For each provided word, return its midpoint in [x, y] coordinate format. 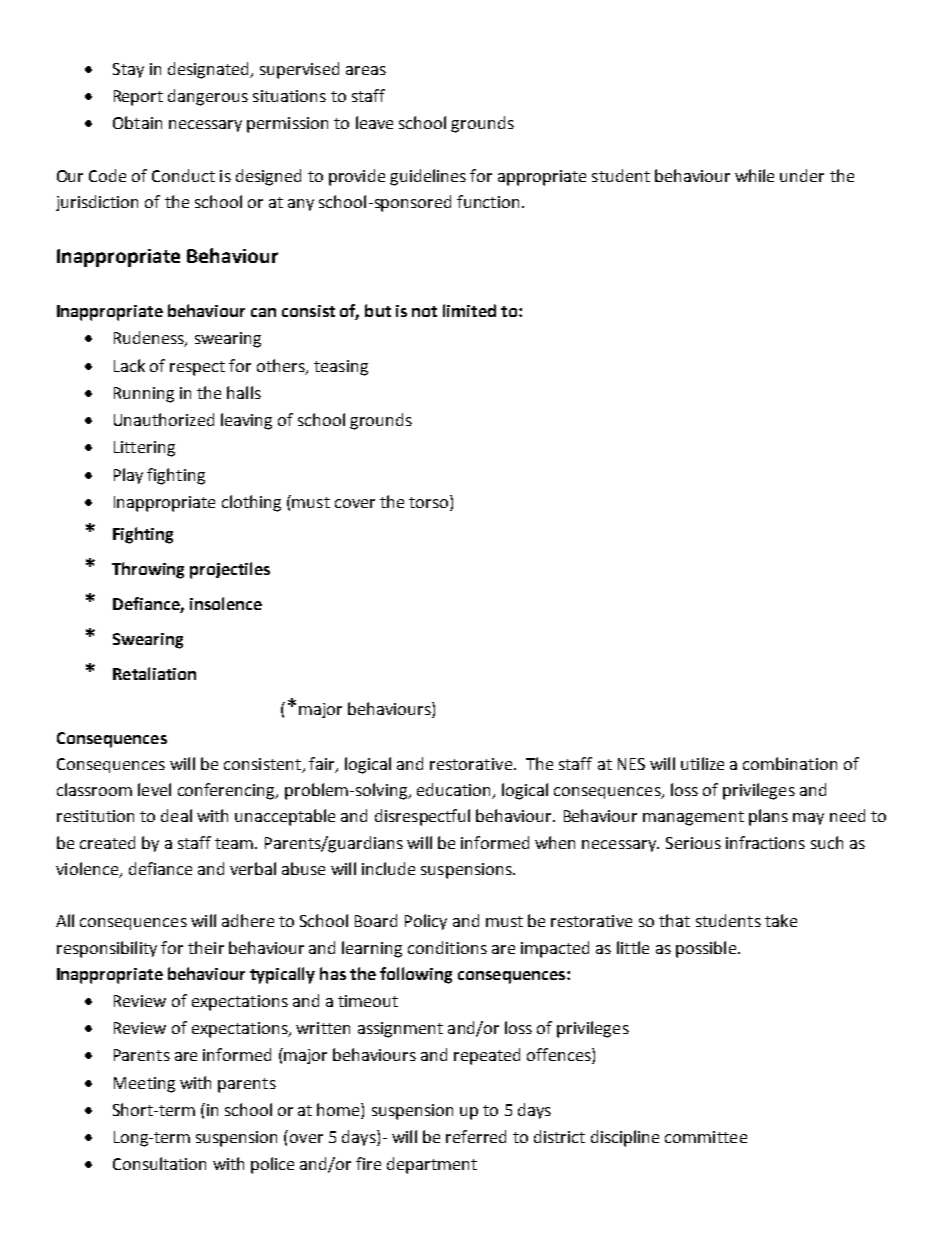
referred [476, 1136]
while [754, 175]
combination [790, 763]
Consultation [159, 1163]
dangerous [208, 97]
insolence [226, 603]
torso [430, 501]
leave [374, 122]
